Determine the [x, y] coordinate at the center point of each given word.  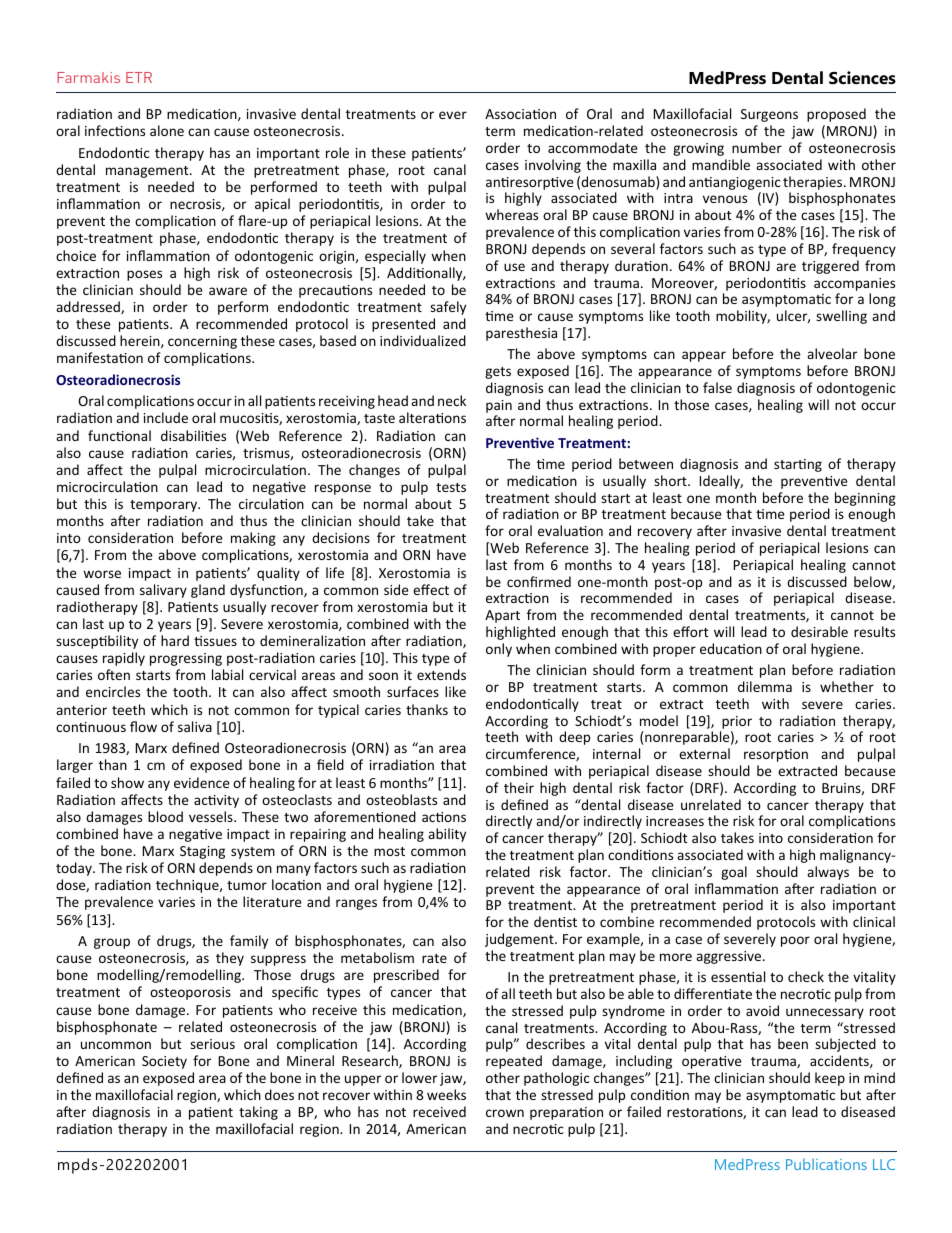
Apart [502, 616]
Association [520, 114]
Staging [202, 852]
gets [498, 373]
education [731, 648]
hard [175, 640]
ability [447, 835]
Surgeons [769, 115]
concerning [202, 342]
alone [167, 130]
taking [258, 1113]
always [828, 873]
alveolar [832, 353]
